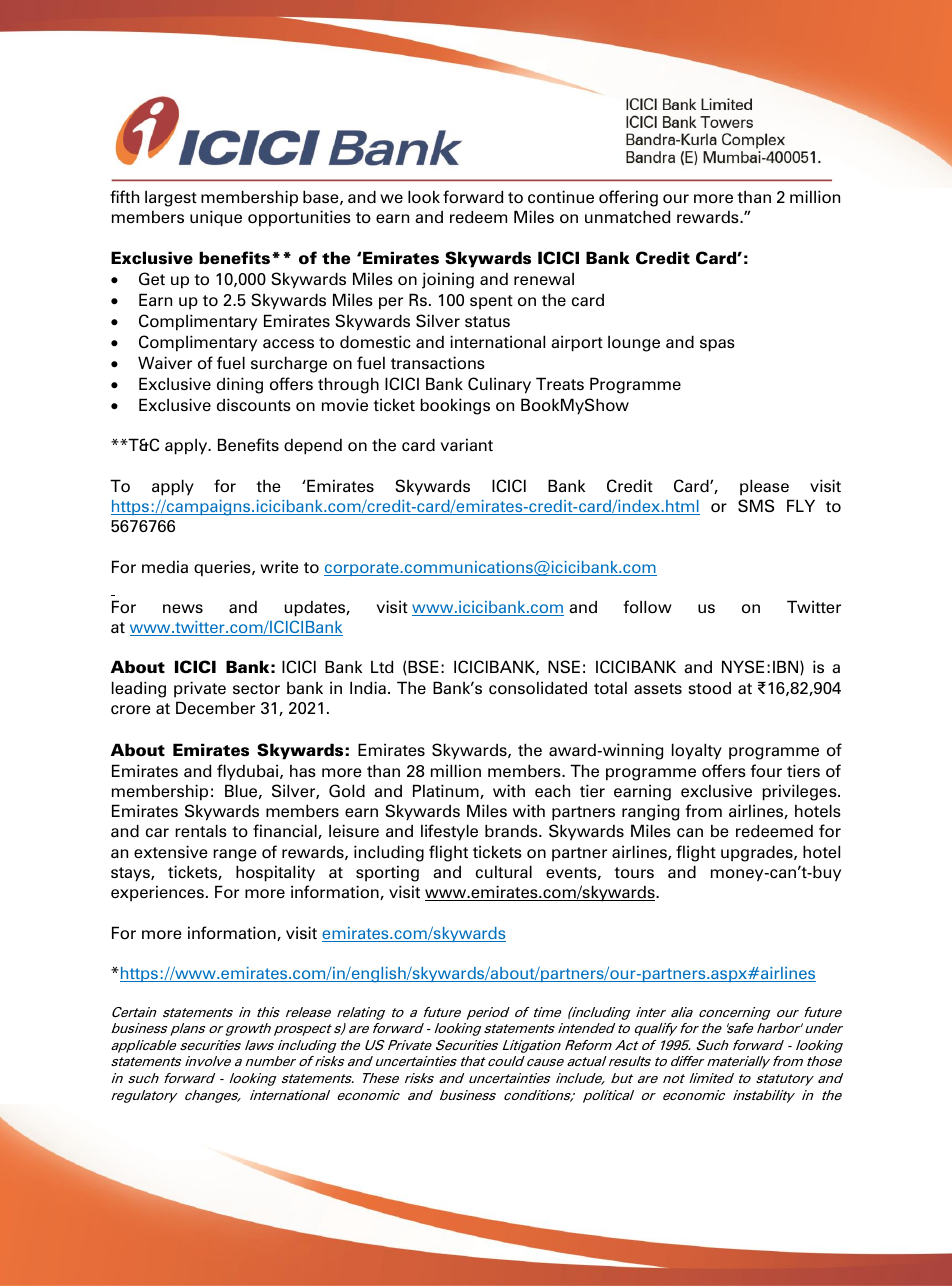 This screenshot has height=1286, width=952. I want to click on consolidated, so click(538, 687).
